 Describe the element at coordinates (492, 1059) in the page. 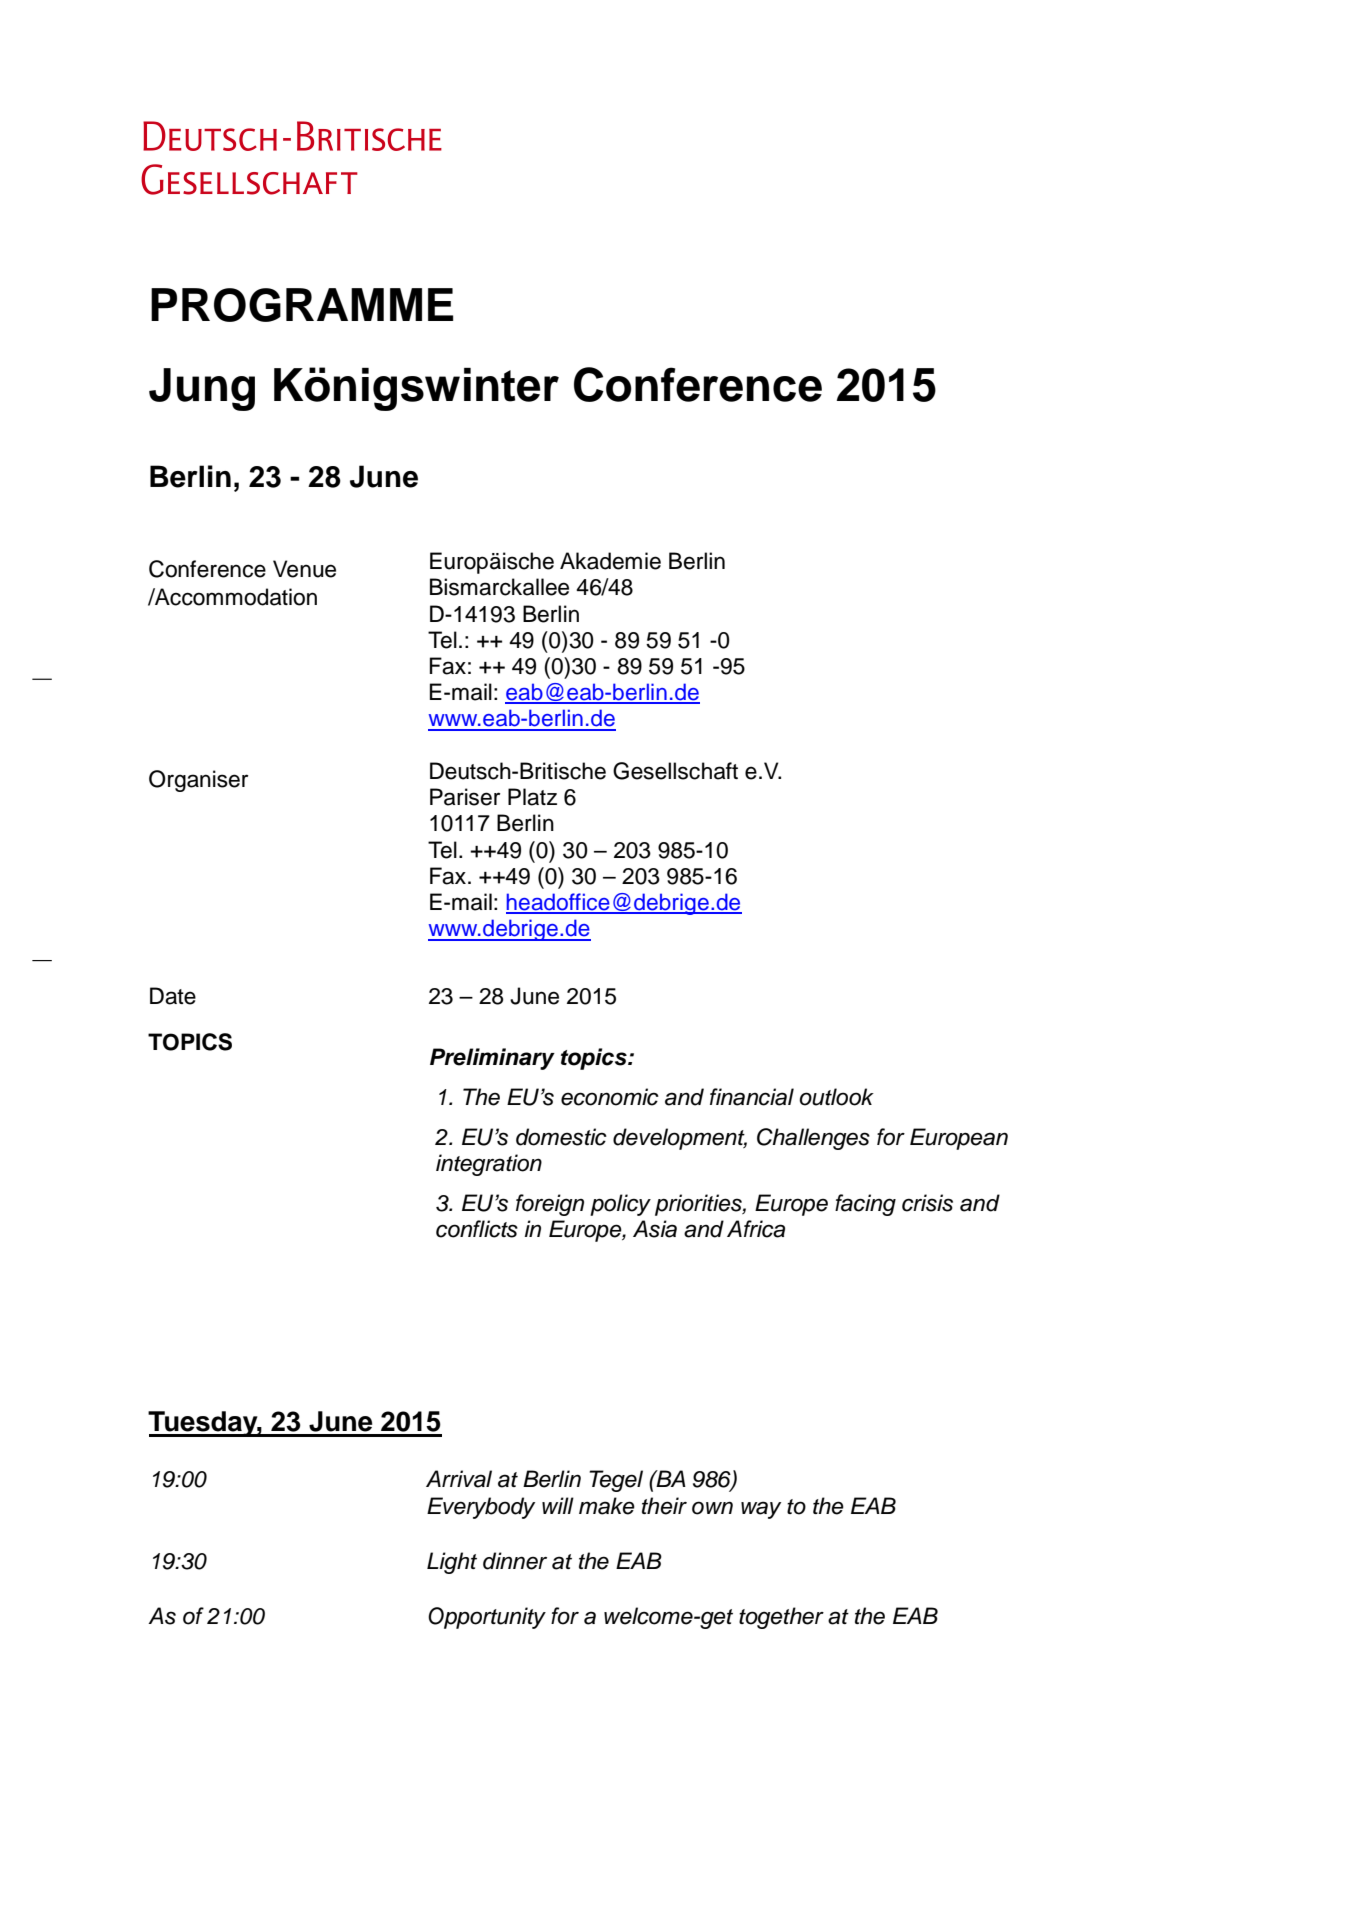

I see `Preliminary` at that location.
